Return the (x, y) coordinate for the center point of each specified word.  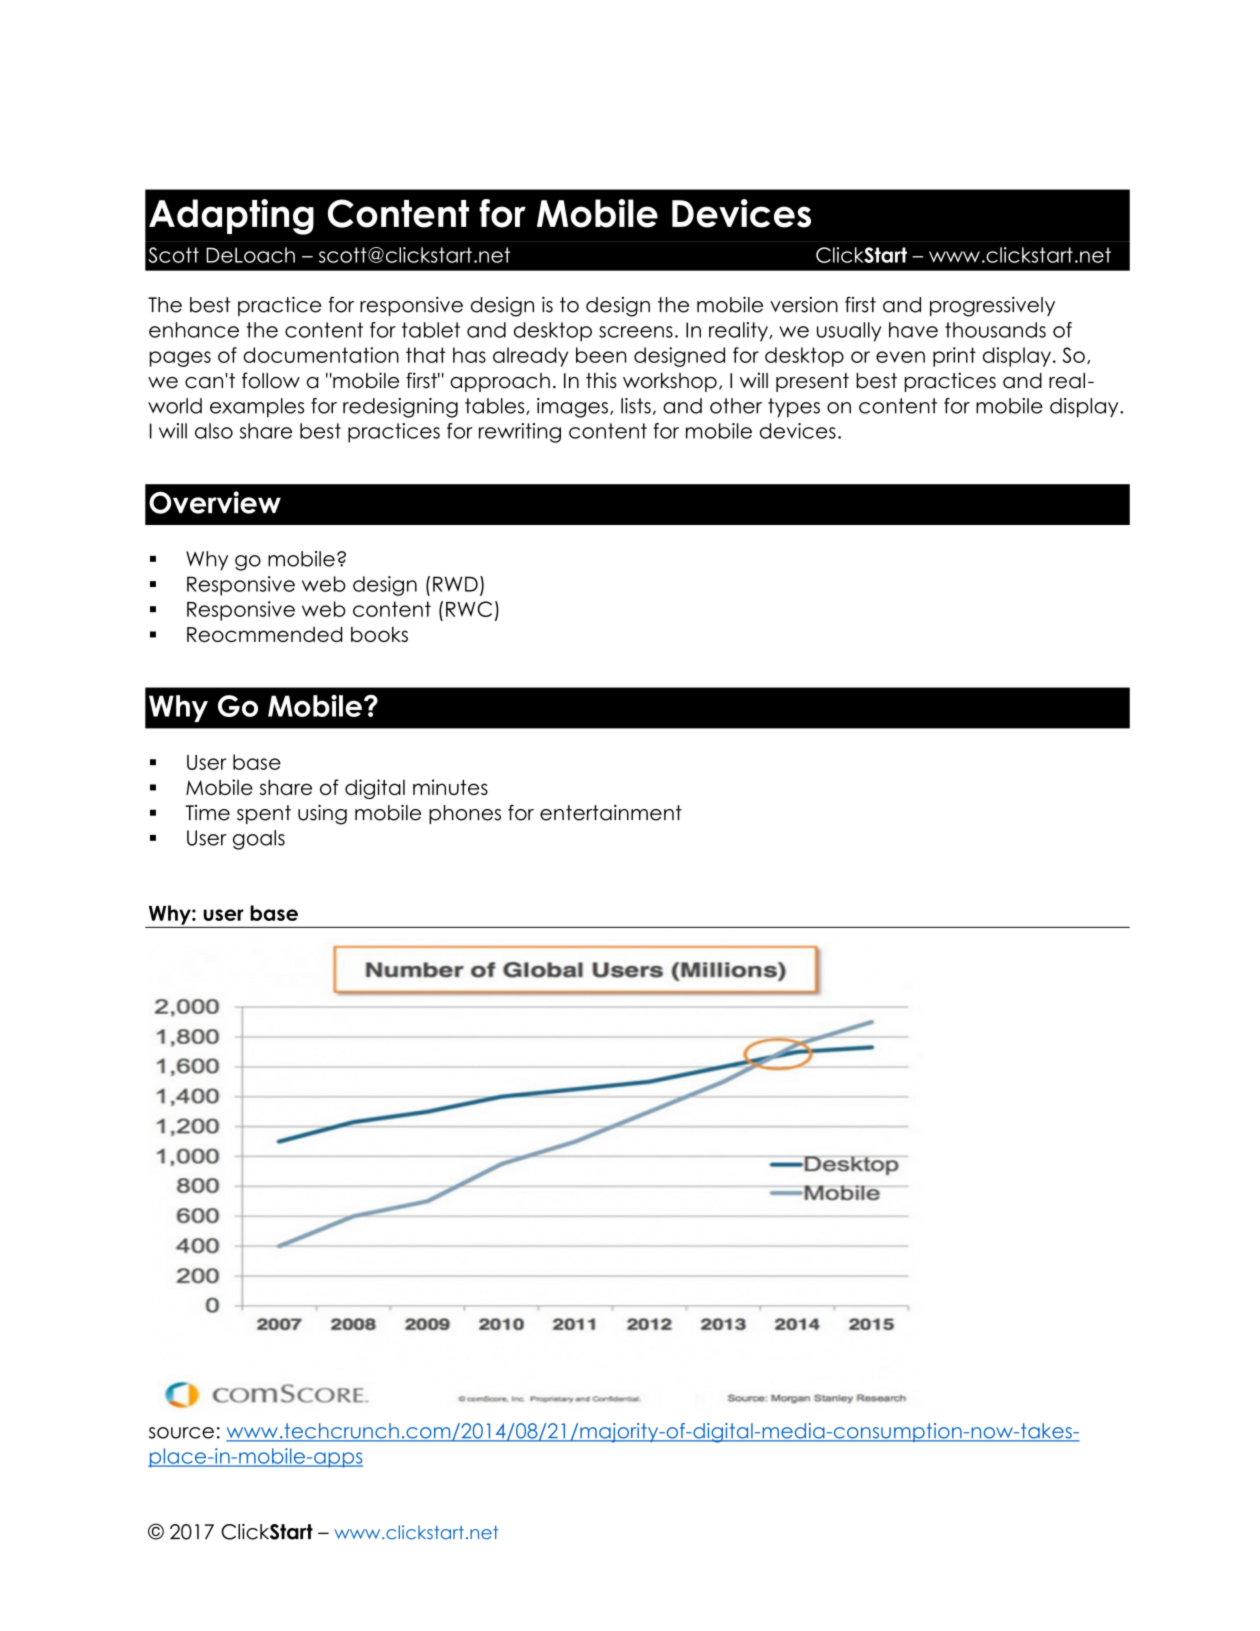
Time (207, 813)
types (794, 408)
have (913, 330)
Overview (215, 502)
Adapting (231, 217)
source (181, 1433)
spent (264, 814)
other (736, 406)
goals (259, 840)
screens (636, 332)
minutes (450, 787)
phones (465, 814)
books (379, 634)
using (322, 814)
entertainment (611, 813)
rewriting (520, 433)
